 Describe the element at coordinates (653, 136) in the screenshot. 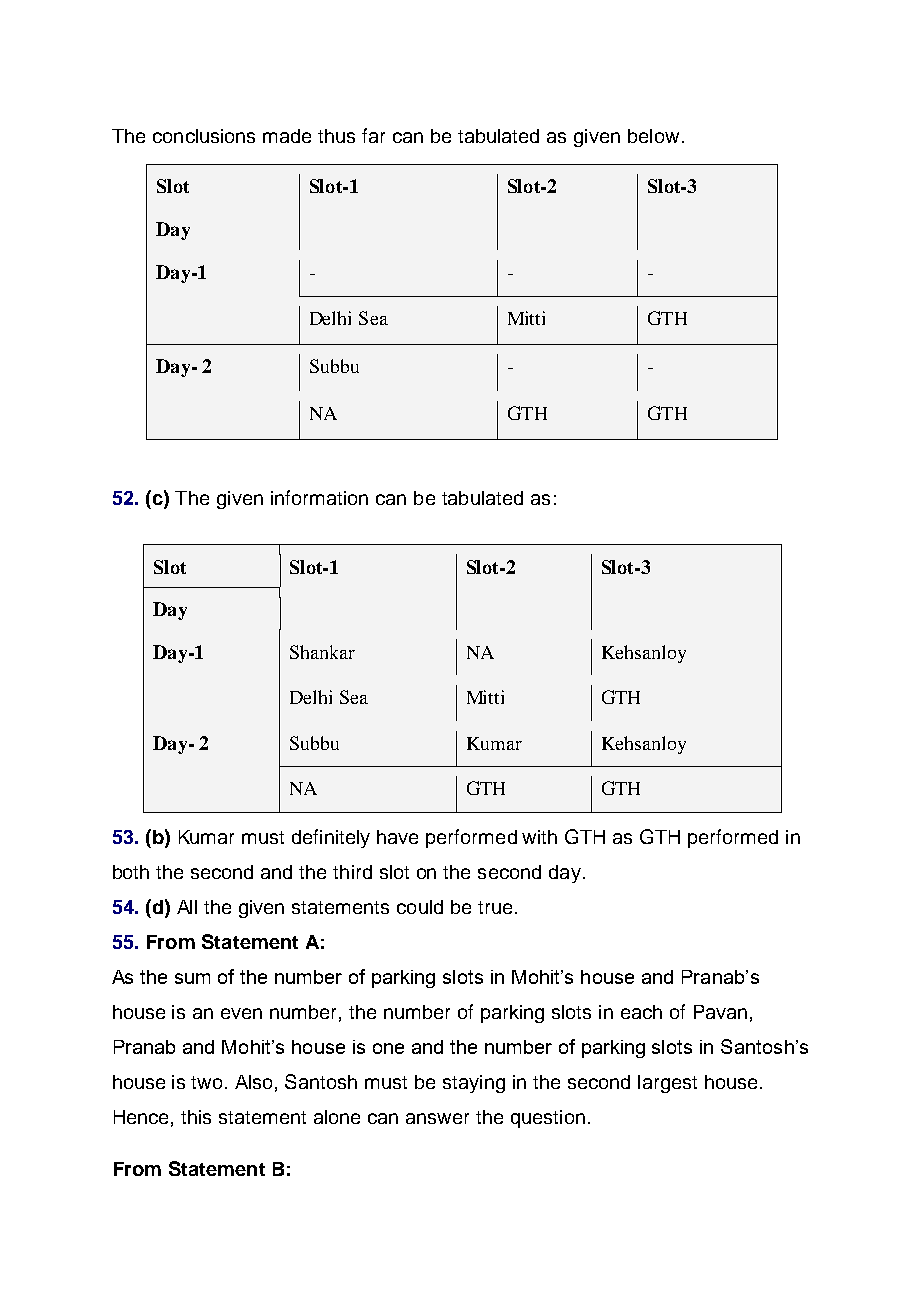

I see `below` at that location.
